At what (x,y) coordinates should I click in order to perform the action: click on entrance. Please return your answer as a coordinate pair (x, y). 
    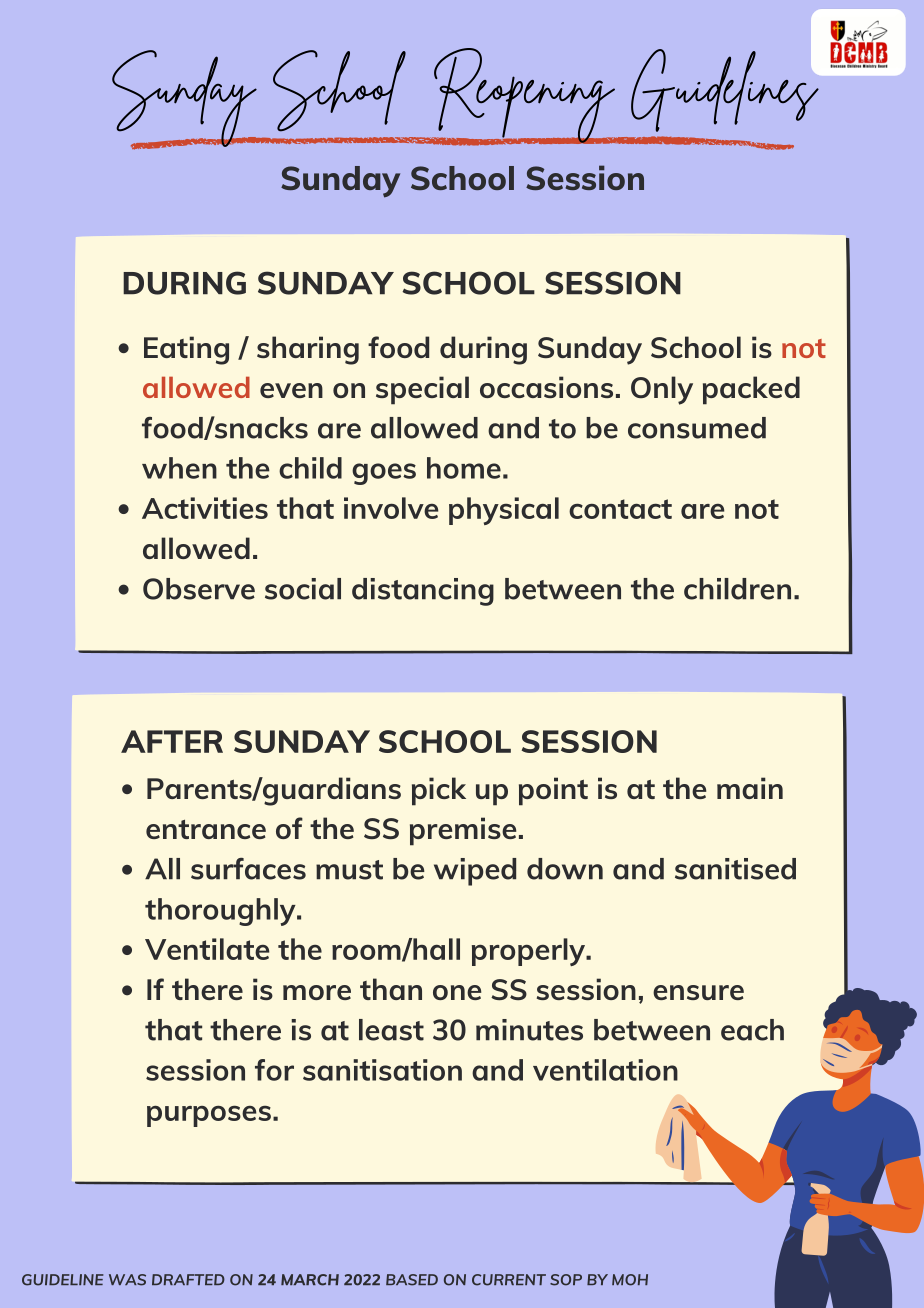
    Looking at the image, I should click on (206, 829).
